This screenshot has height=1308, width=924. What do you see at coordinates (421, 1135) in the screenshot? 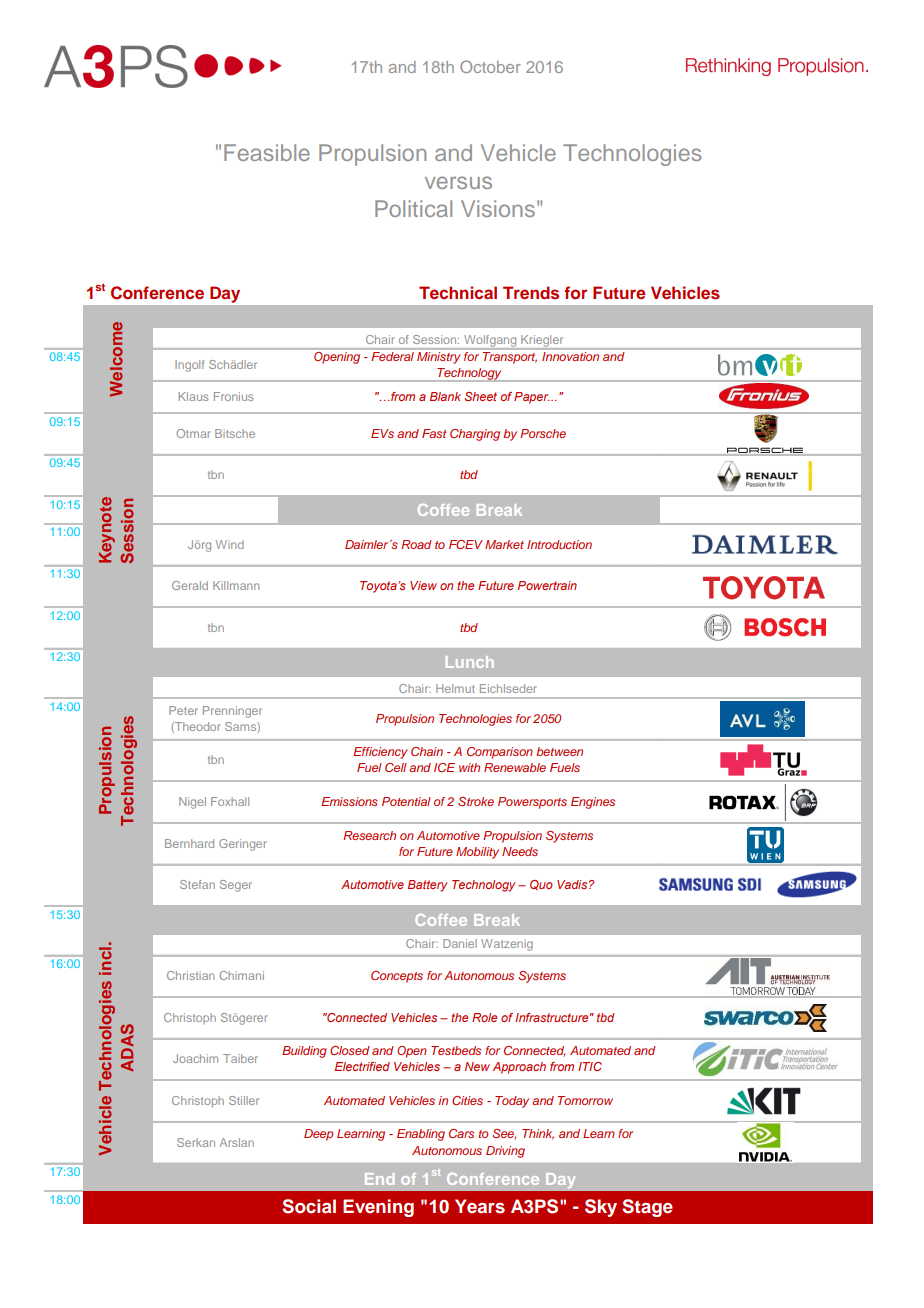
I see `Enabling` at bounding box center [421, 1135].
